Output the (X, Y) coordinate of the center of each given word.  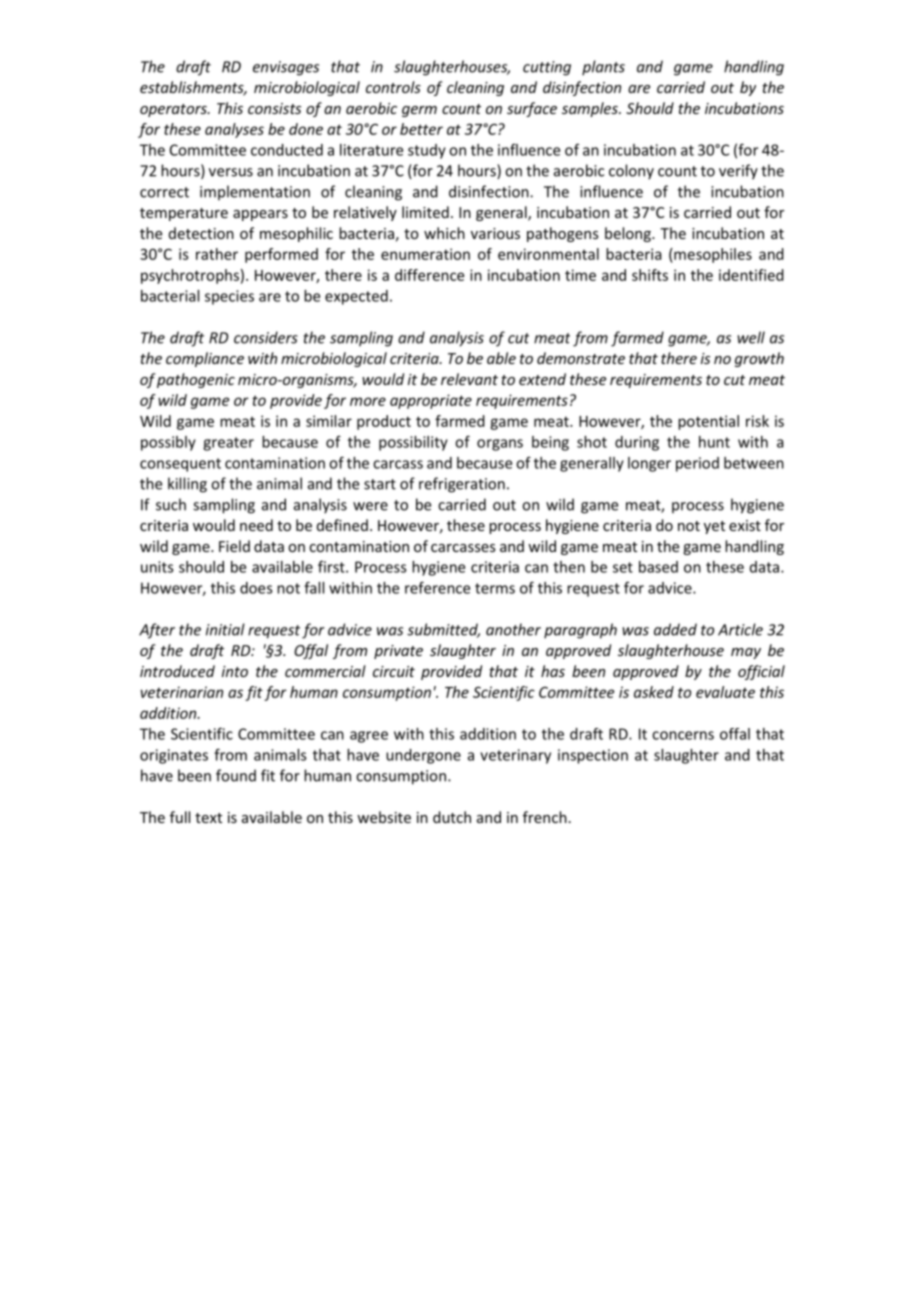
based (658, 567)
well (751, 337)
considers (266, 337)
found (236, 775)
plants (603, 68)
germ (419, 111)
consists (274, 108)
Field (234, 546)
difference (429, 275)
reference (437, 587)
